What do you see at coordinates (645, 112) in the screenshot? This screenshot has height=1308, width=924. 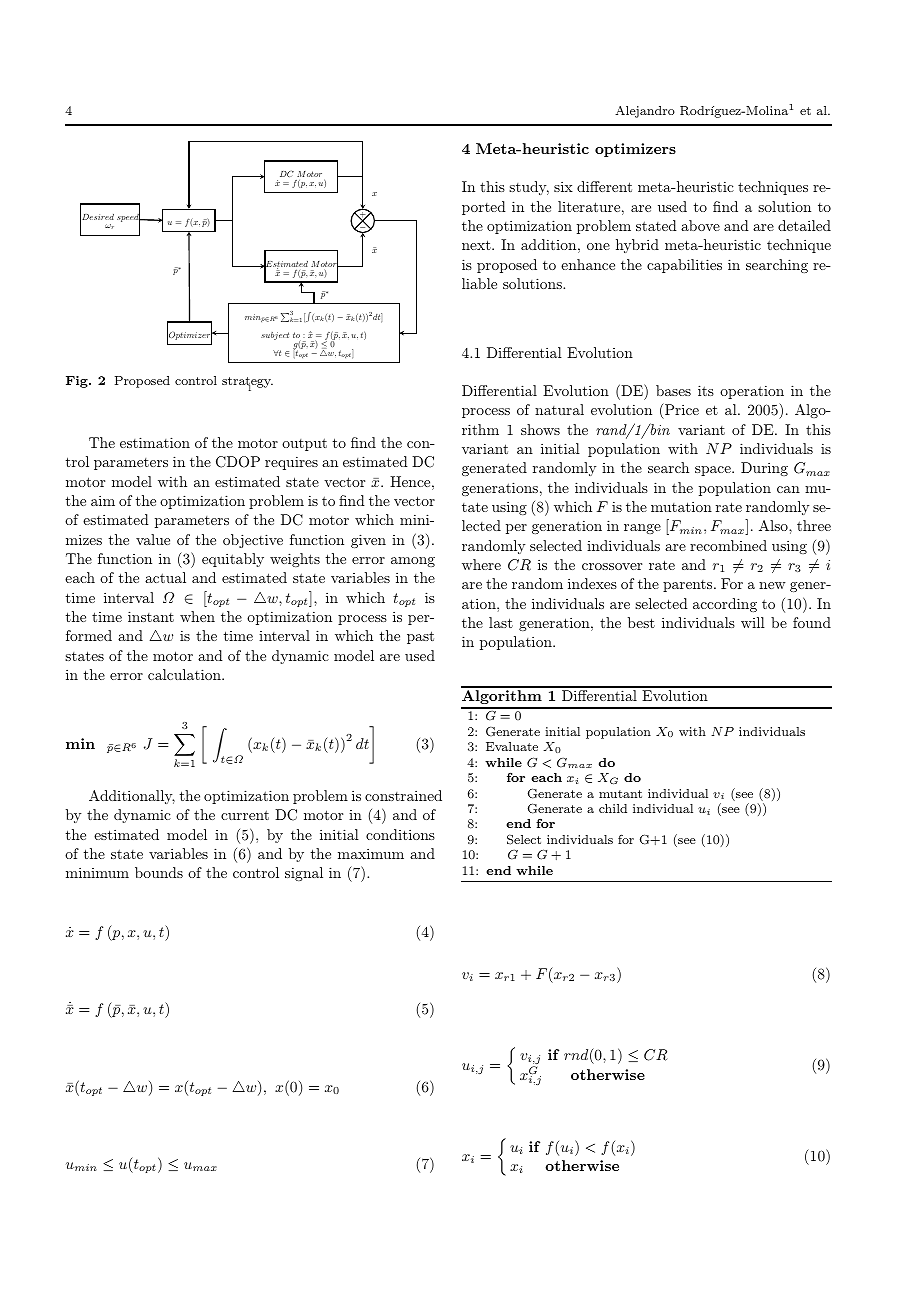 I see `Alejandro` at bounding box center [645, 112].
